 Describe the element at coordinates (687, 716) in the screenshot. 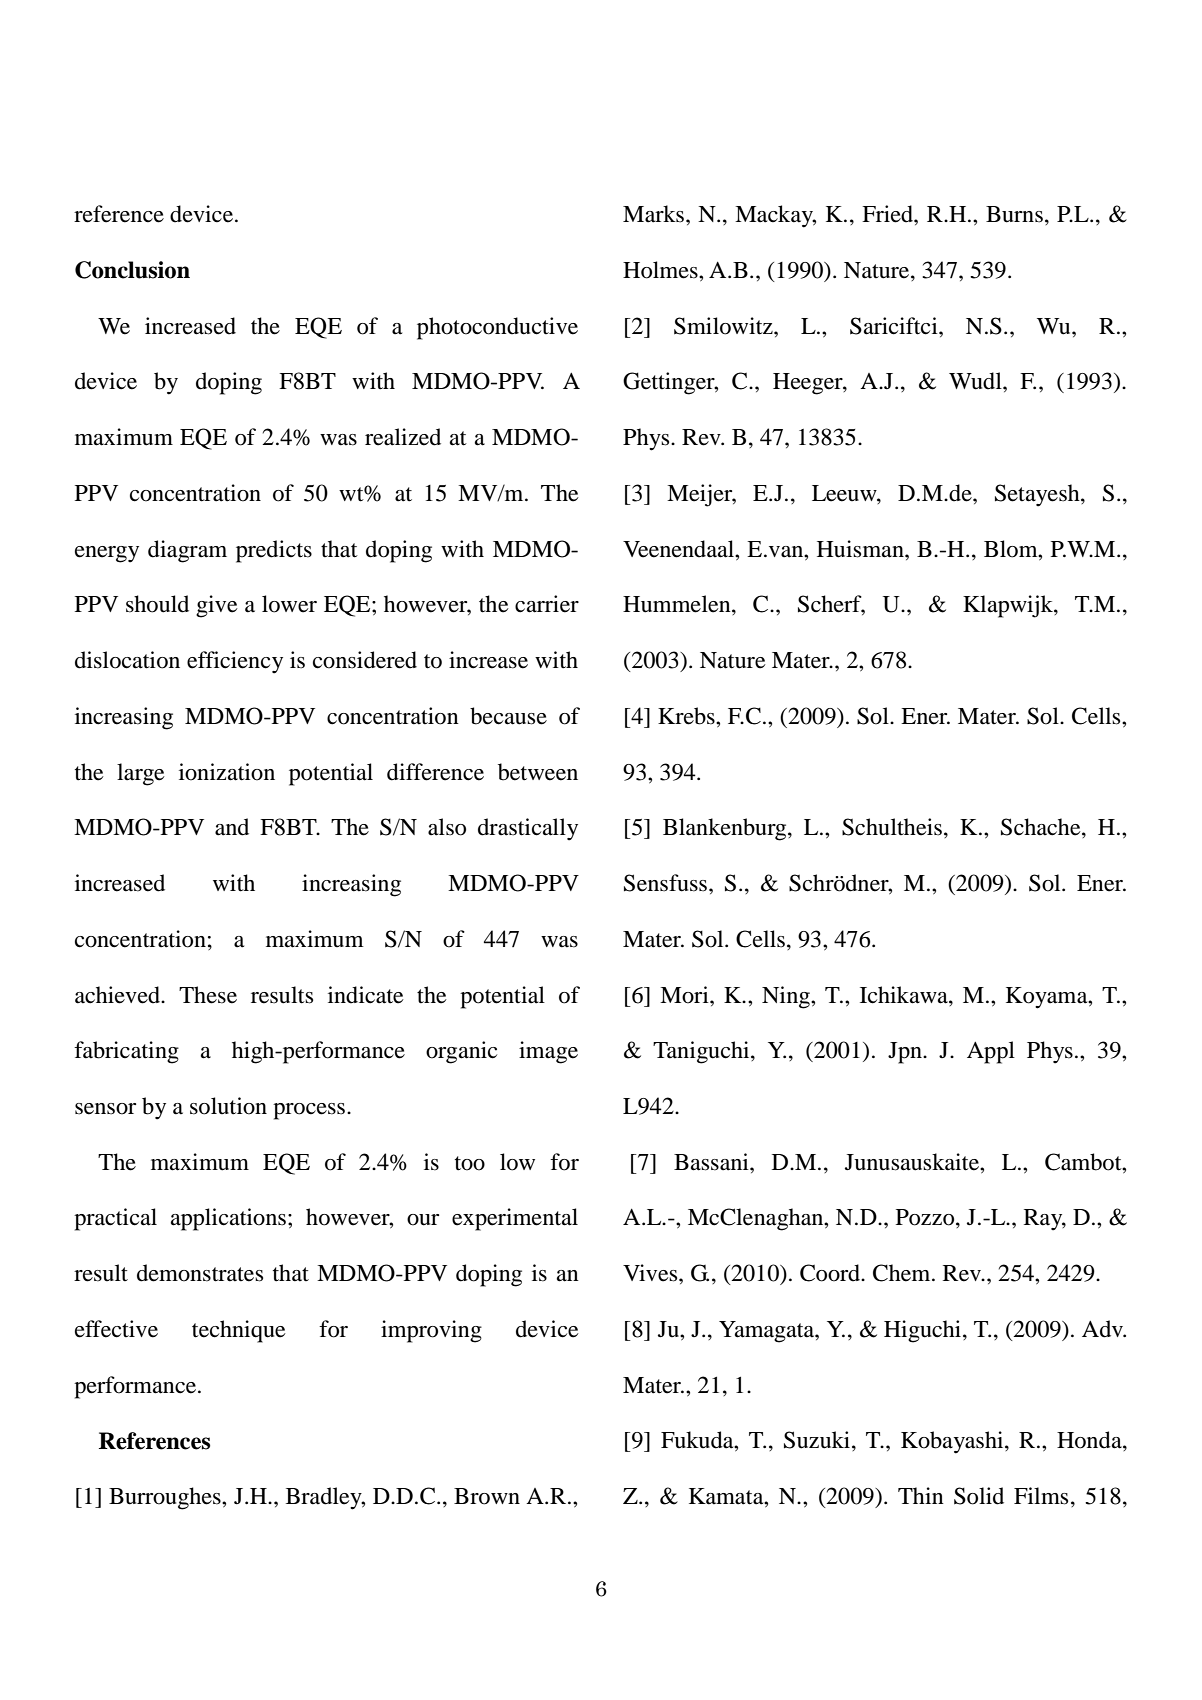

I see `Krebs` at that location.
